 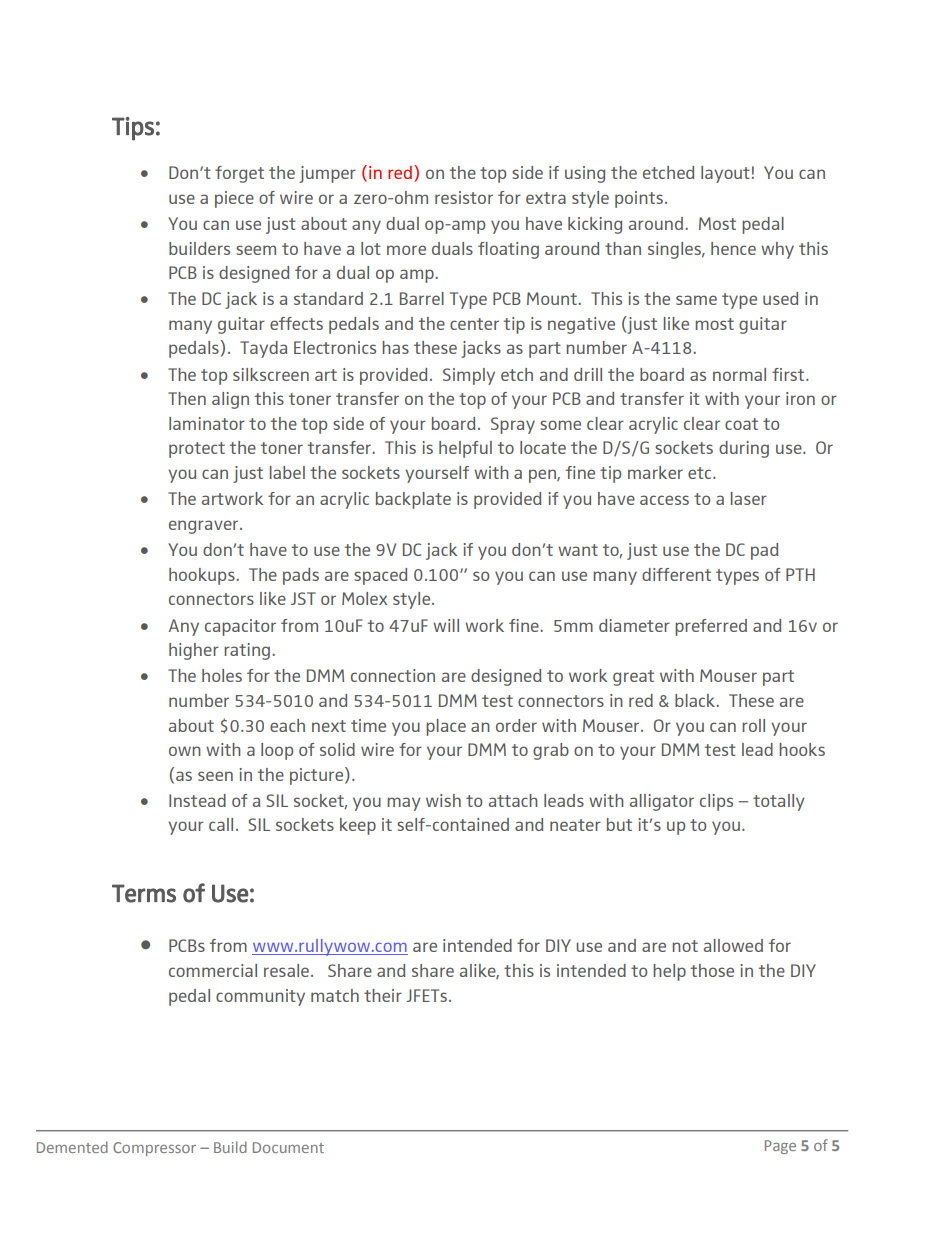 What do you see at coordinates (197, 450) in the page?
I see `protect` at bounding box center [197, 450].
